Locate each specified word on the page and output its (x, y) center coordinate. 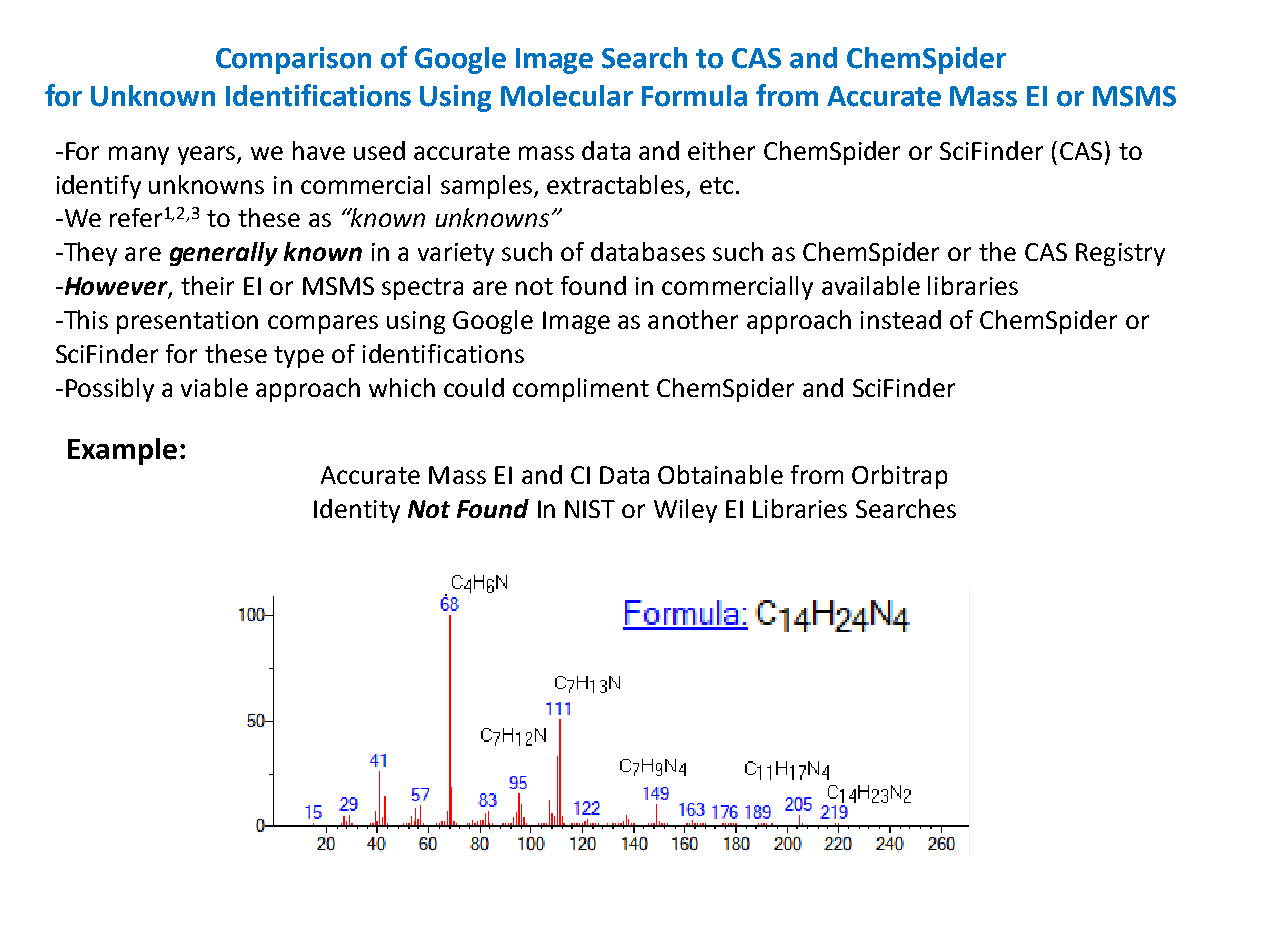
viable (214, 387)
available (871, 285)
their (207, 285)
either (721, 150)
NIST (590, 509)
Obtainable (720, 474)
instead (901, 319)
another (693, 319)
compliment (581, 390)
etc (716, 185)
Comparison (293, 60)
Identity (357, 511)
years (208, 155)
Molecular (567, 96)
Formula (694, 96)
